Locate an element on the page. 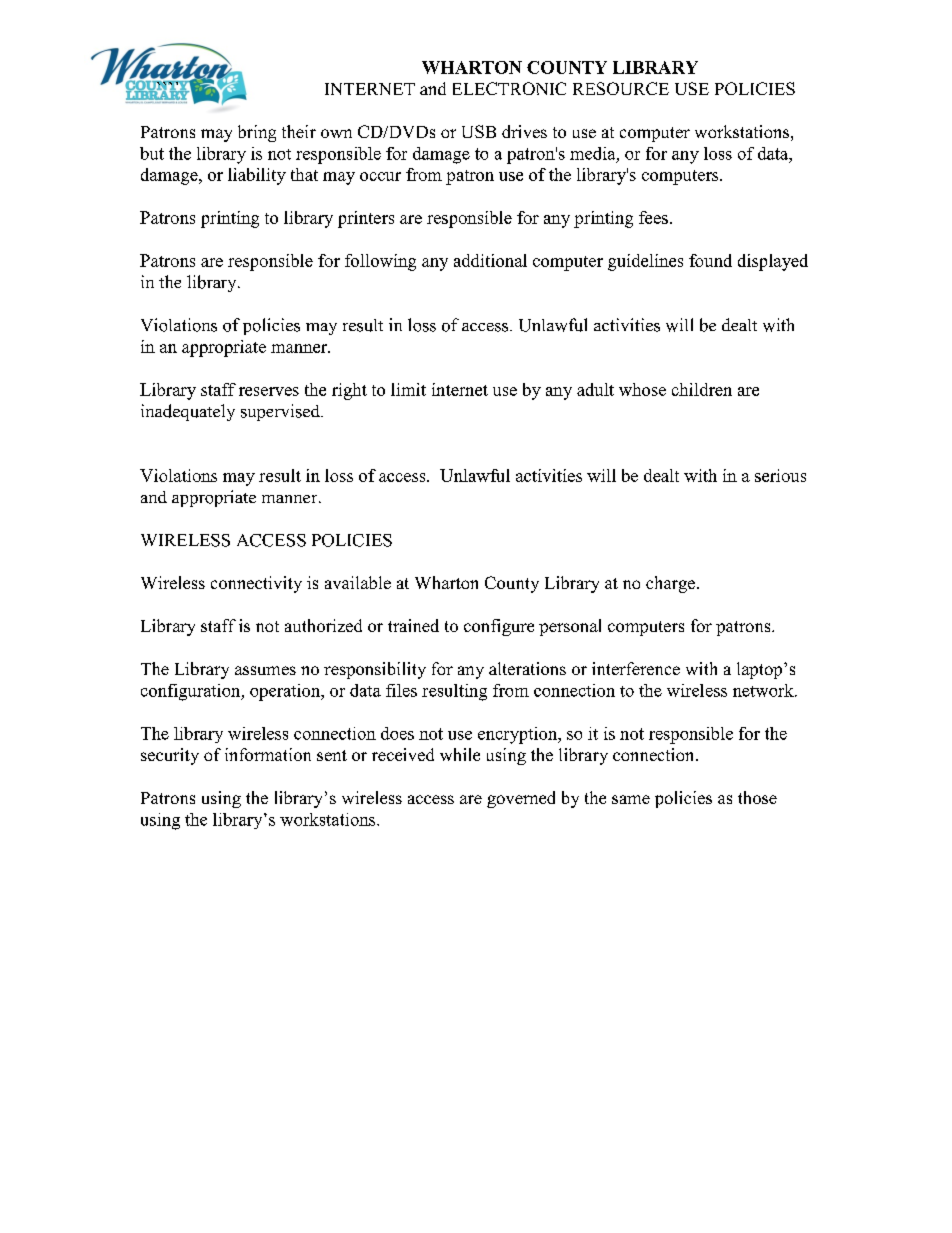 The height and width of the image is (1233, 952). serious is located at coordinates (780, 475).
